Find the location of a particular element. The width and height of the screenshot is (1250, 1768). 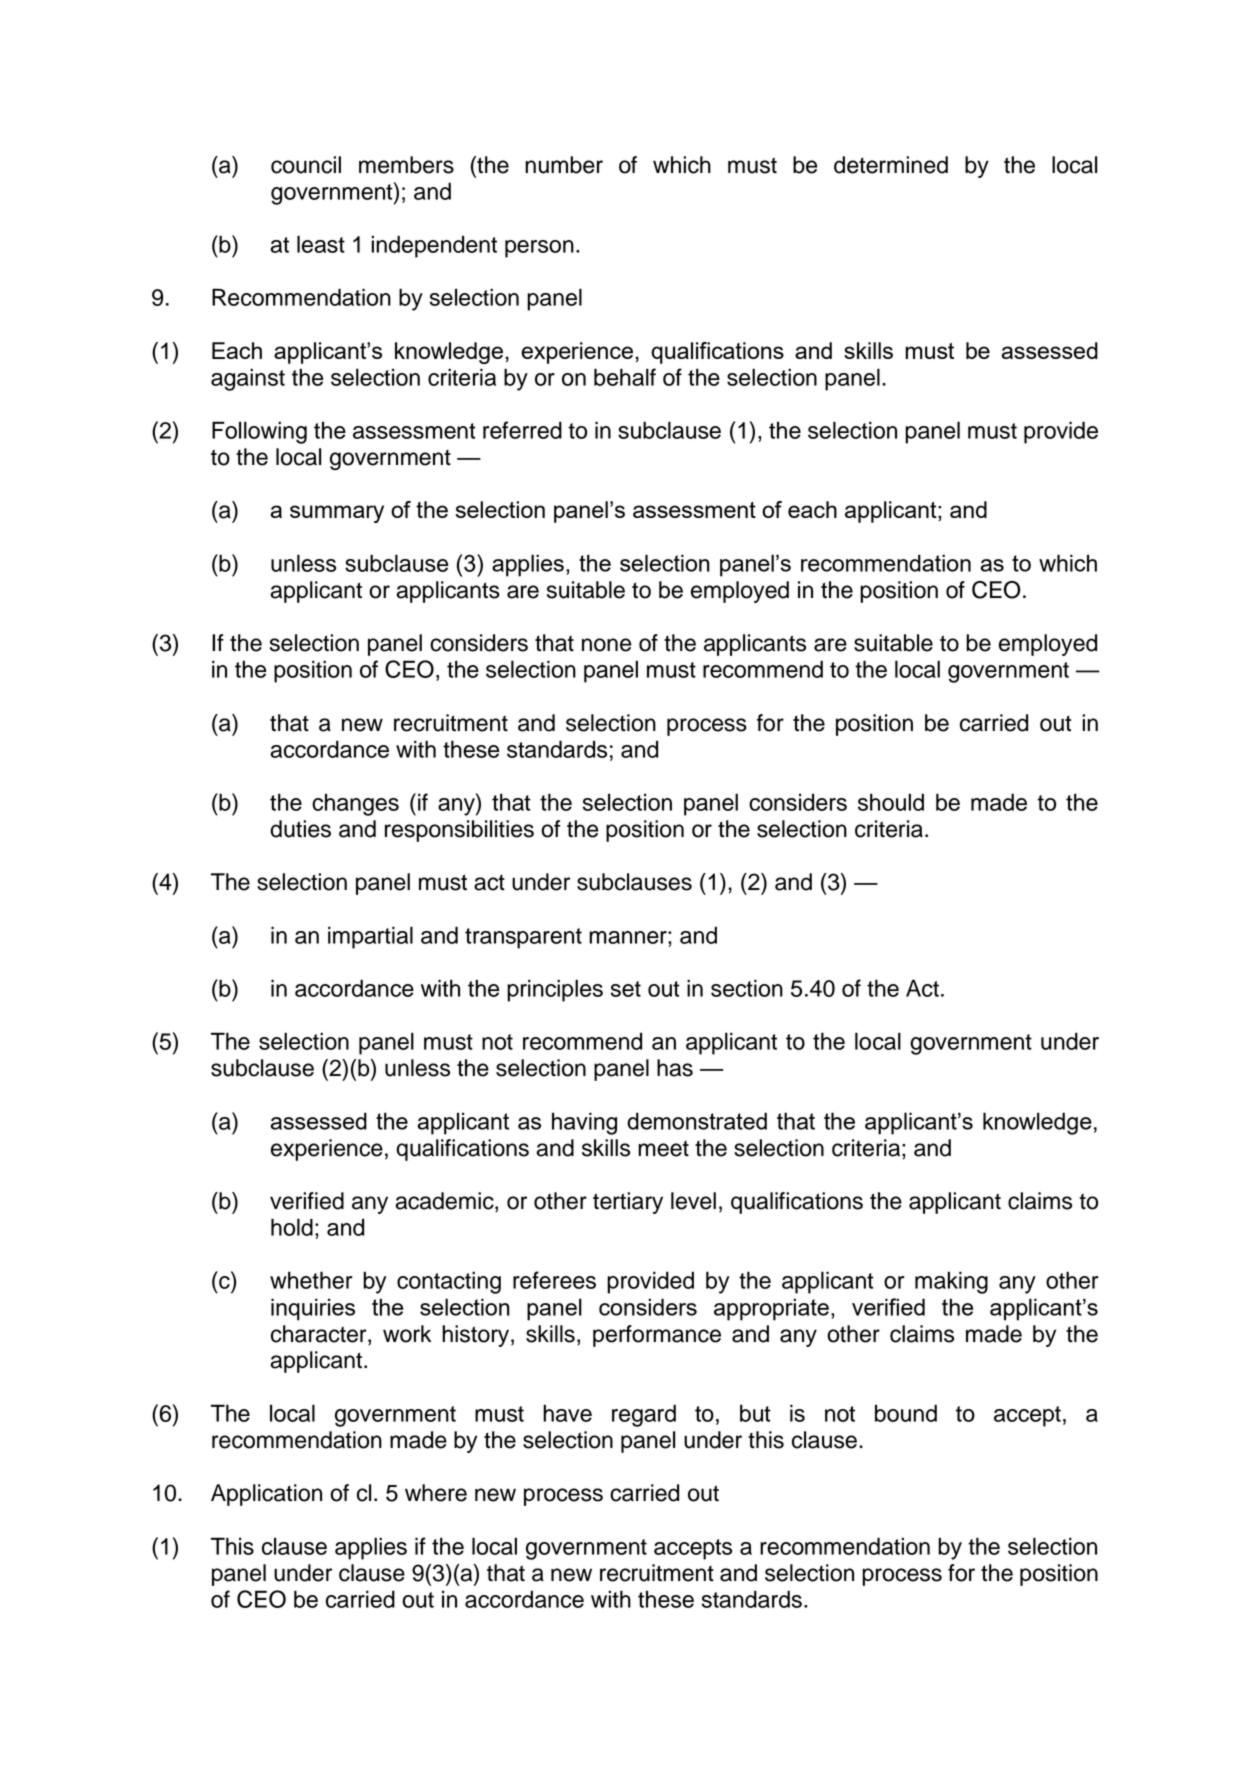

have is located at coordinates (567, 1413).
